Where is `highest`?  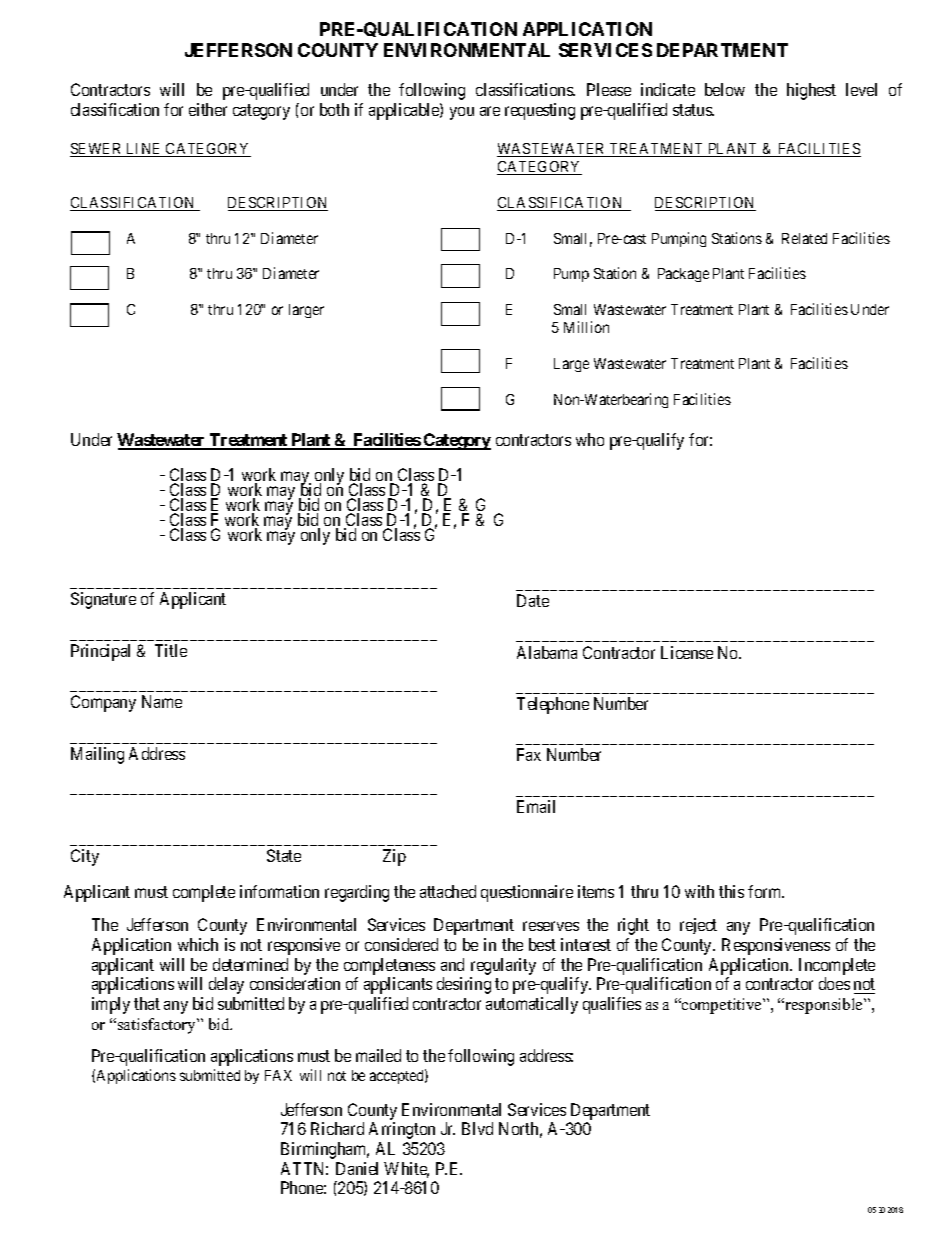 highest is located at coordinates (811, 91).
